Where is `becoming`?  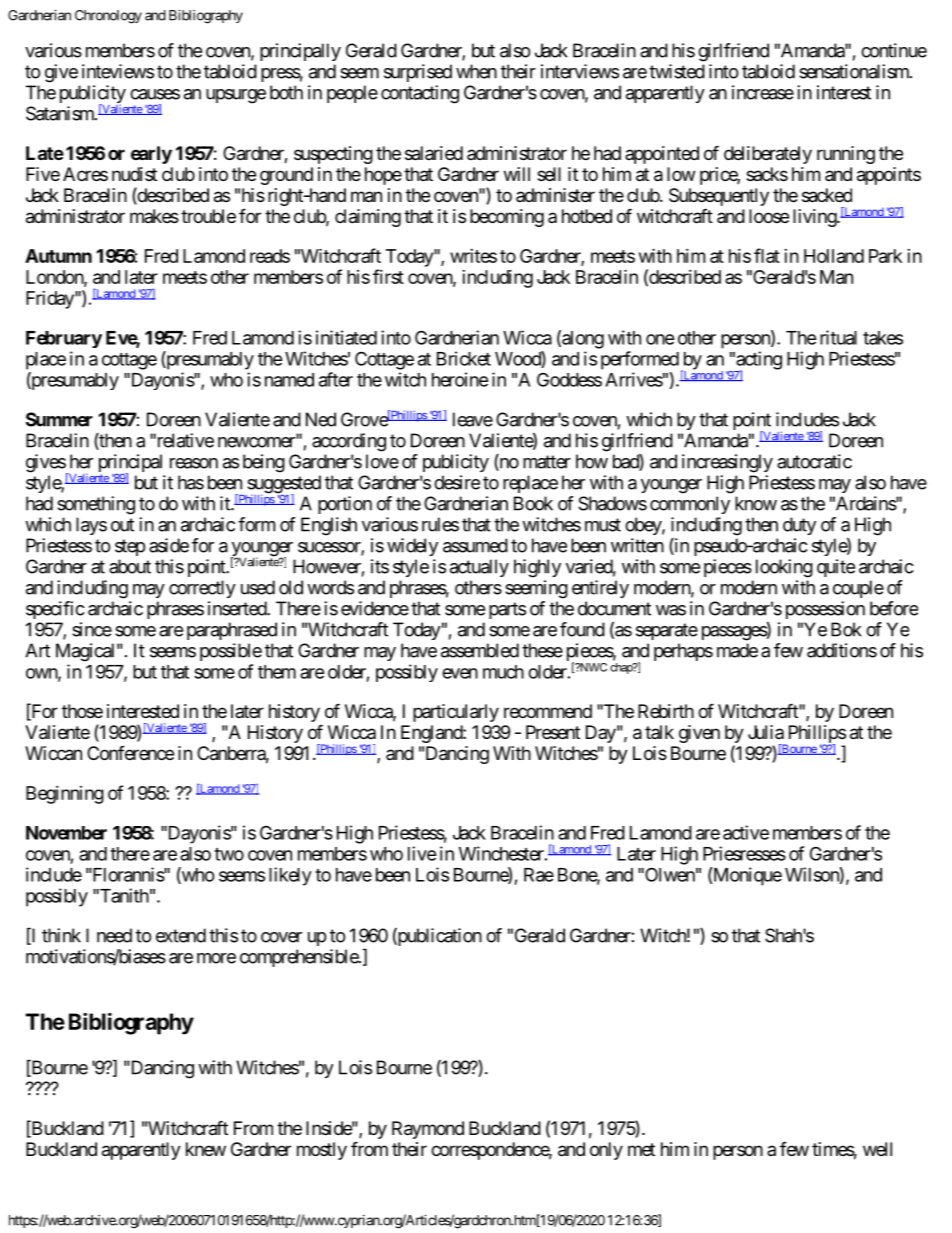 becoming is located at coordinates (507, 218).
